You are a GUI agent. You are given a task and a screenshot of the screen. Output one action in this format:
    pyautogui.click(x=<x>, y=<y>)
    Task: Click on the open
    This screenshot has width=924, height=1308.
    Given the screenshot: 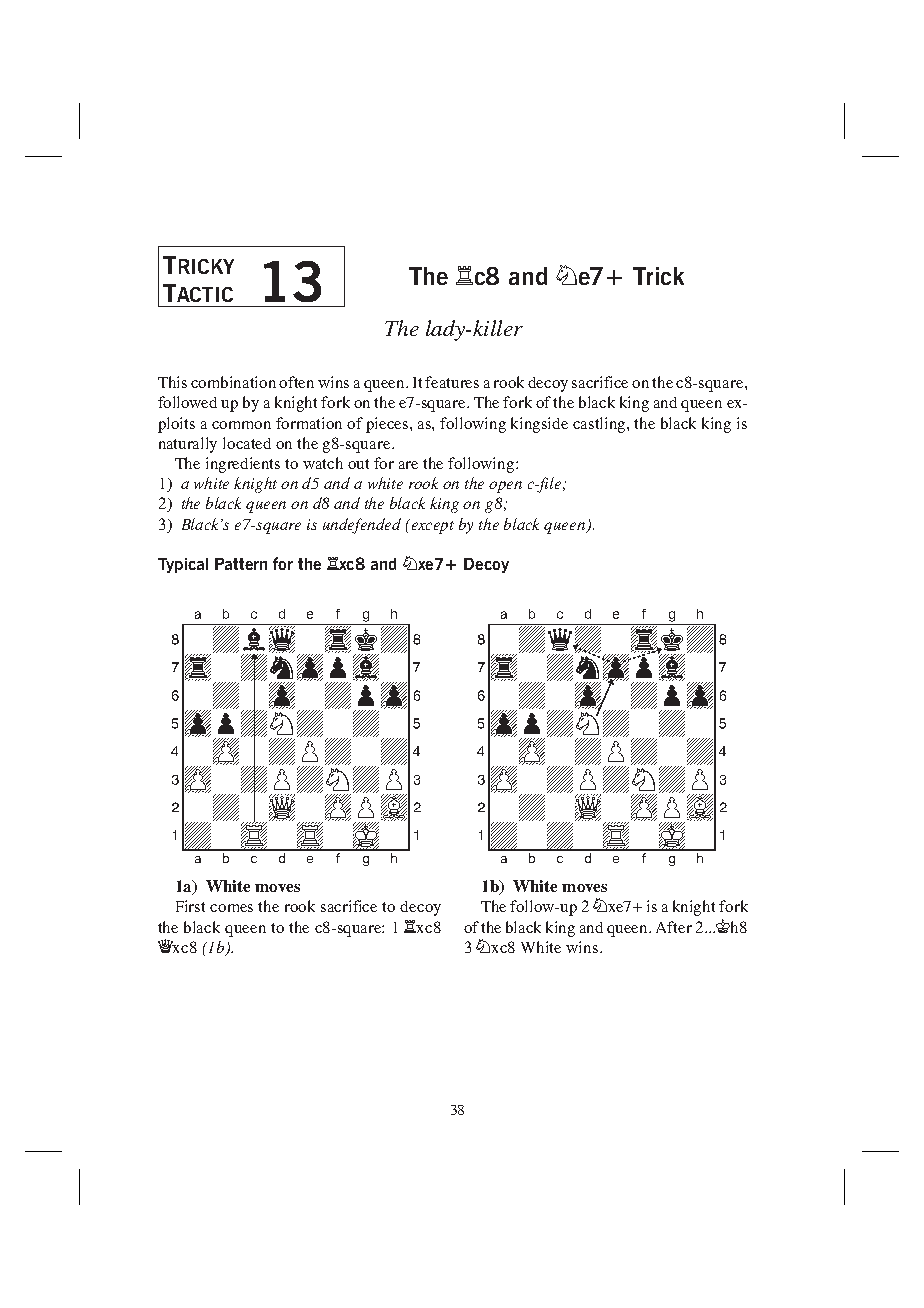 What is the action you would take?
    pyautogui.click(x=505, y=487)
